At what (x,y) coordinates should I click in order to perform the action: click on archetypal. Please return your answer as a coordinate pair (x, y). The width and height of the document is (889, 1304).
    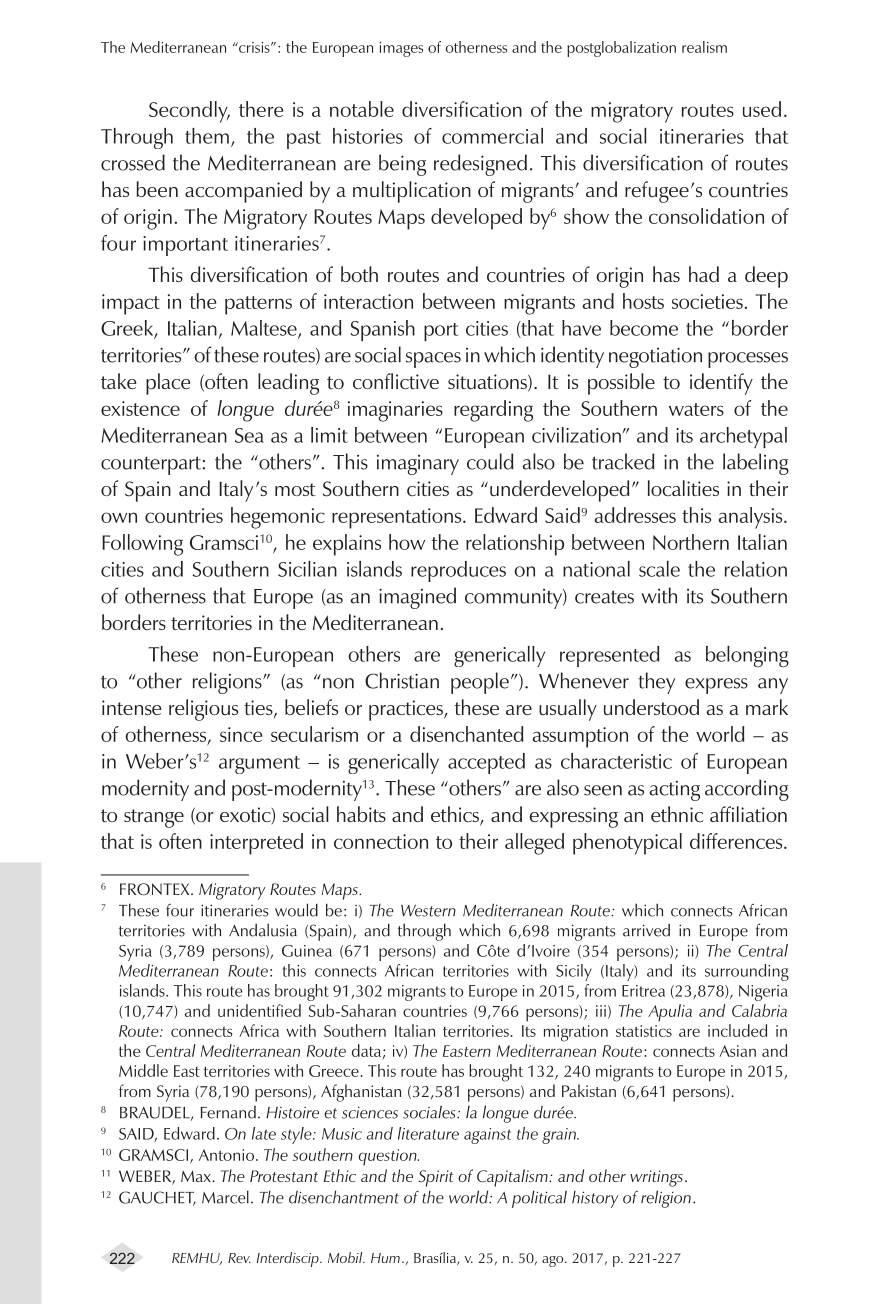
    Looking at the image, I should click on (743, 437).
